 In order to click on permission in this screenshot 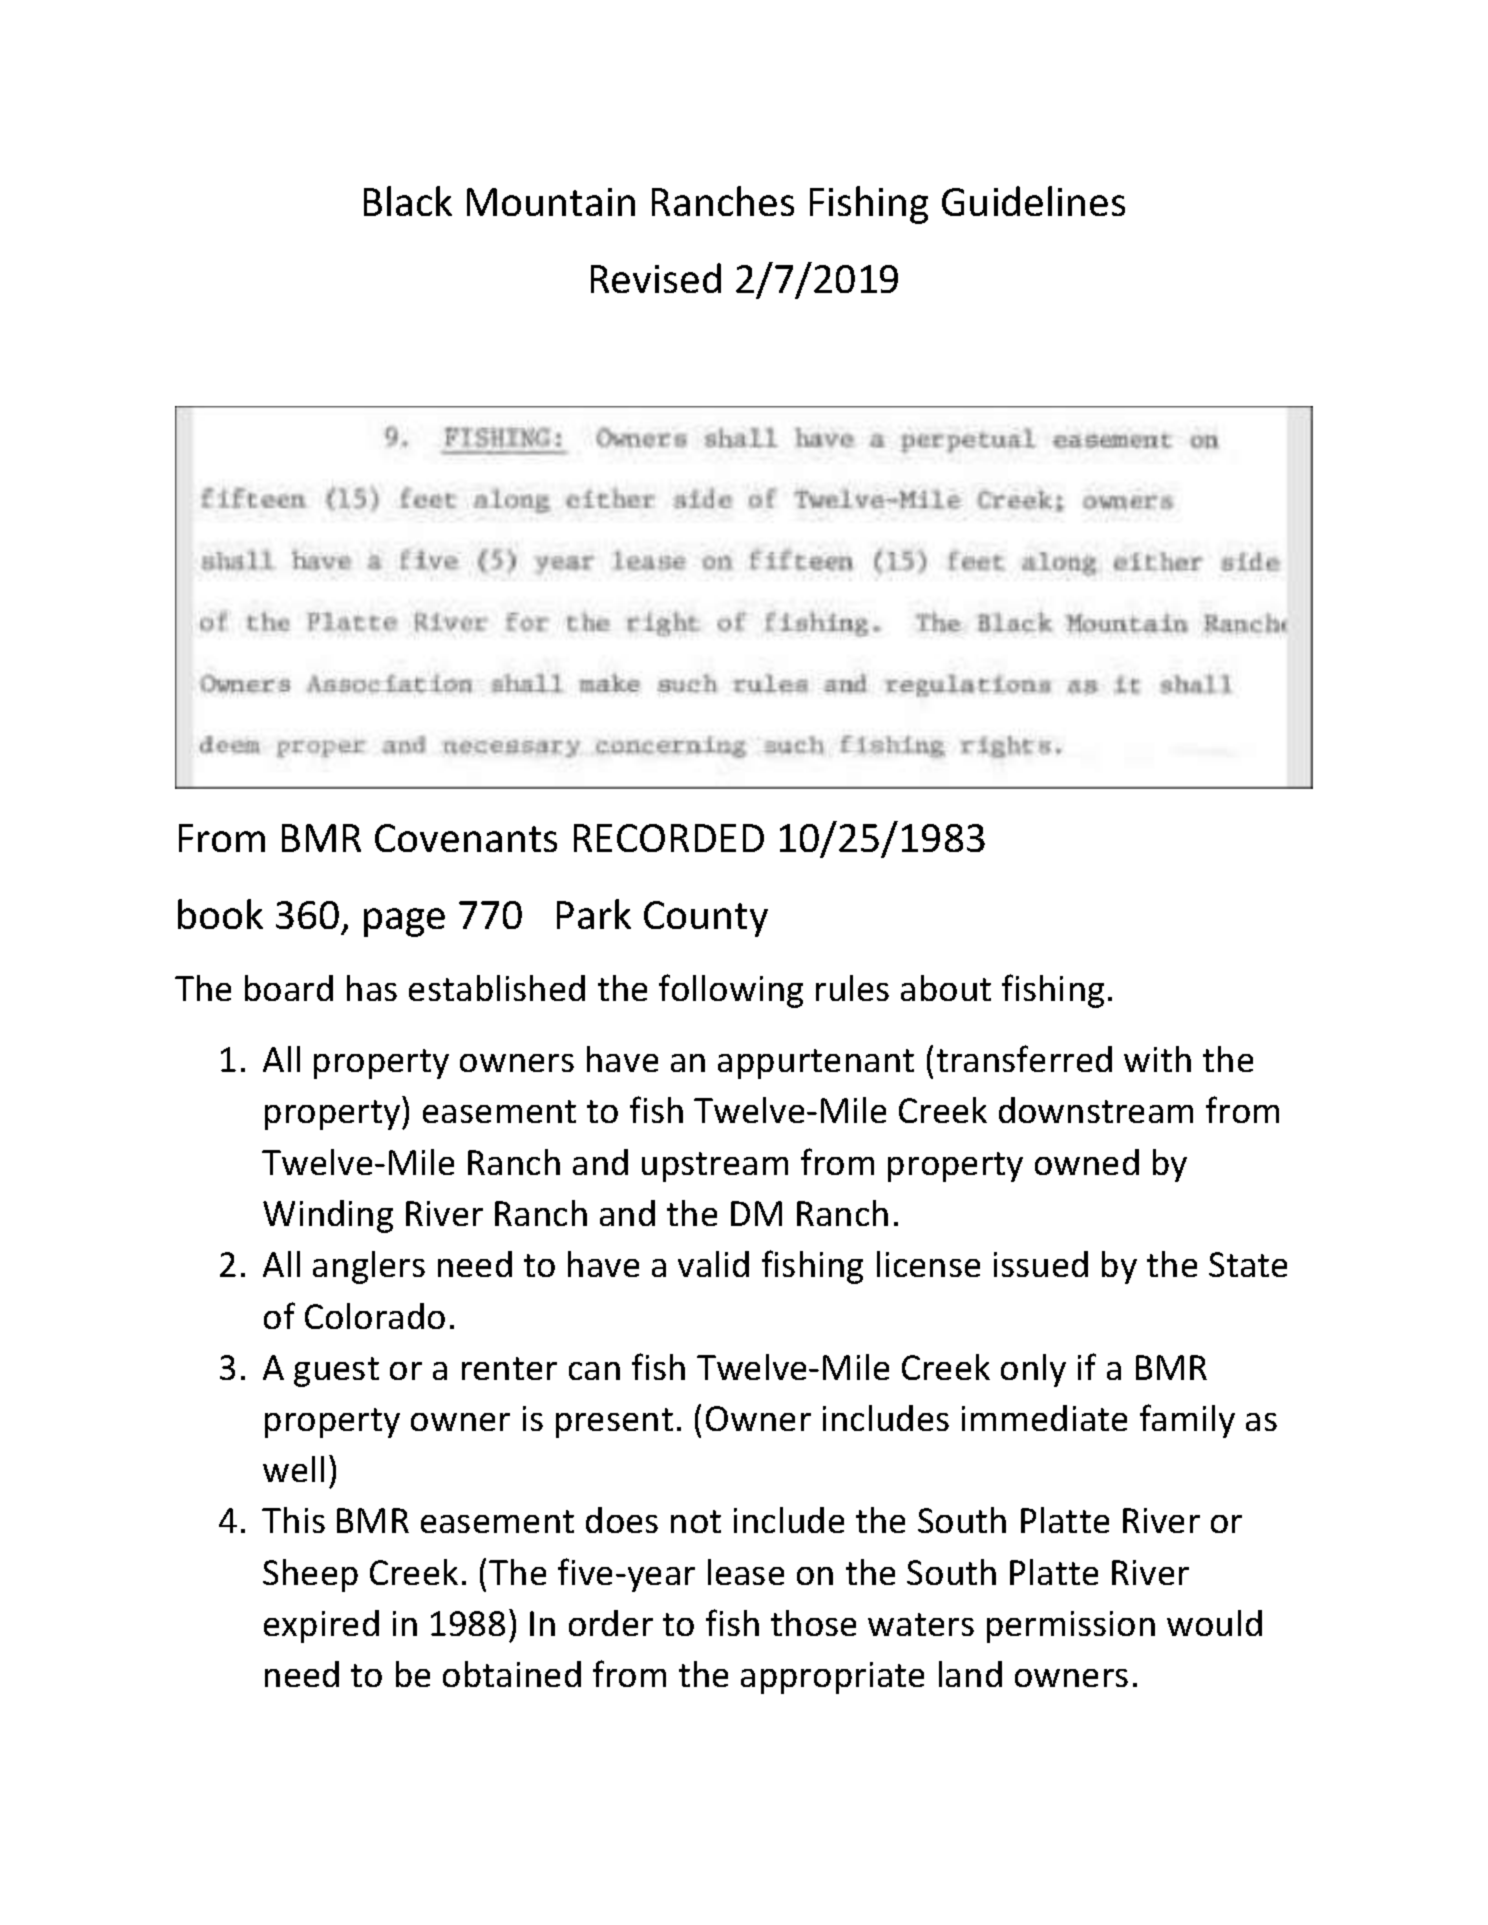, I will do `click(1071, 1627)`.
